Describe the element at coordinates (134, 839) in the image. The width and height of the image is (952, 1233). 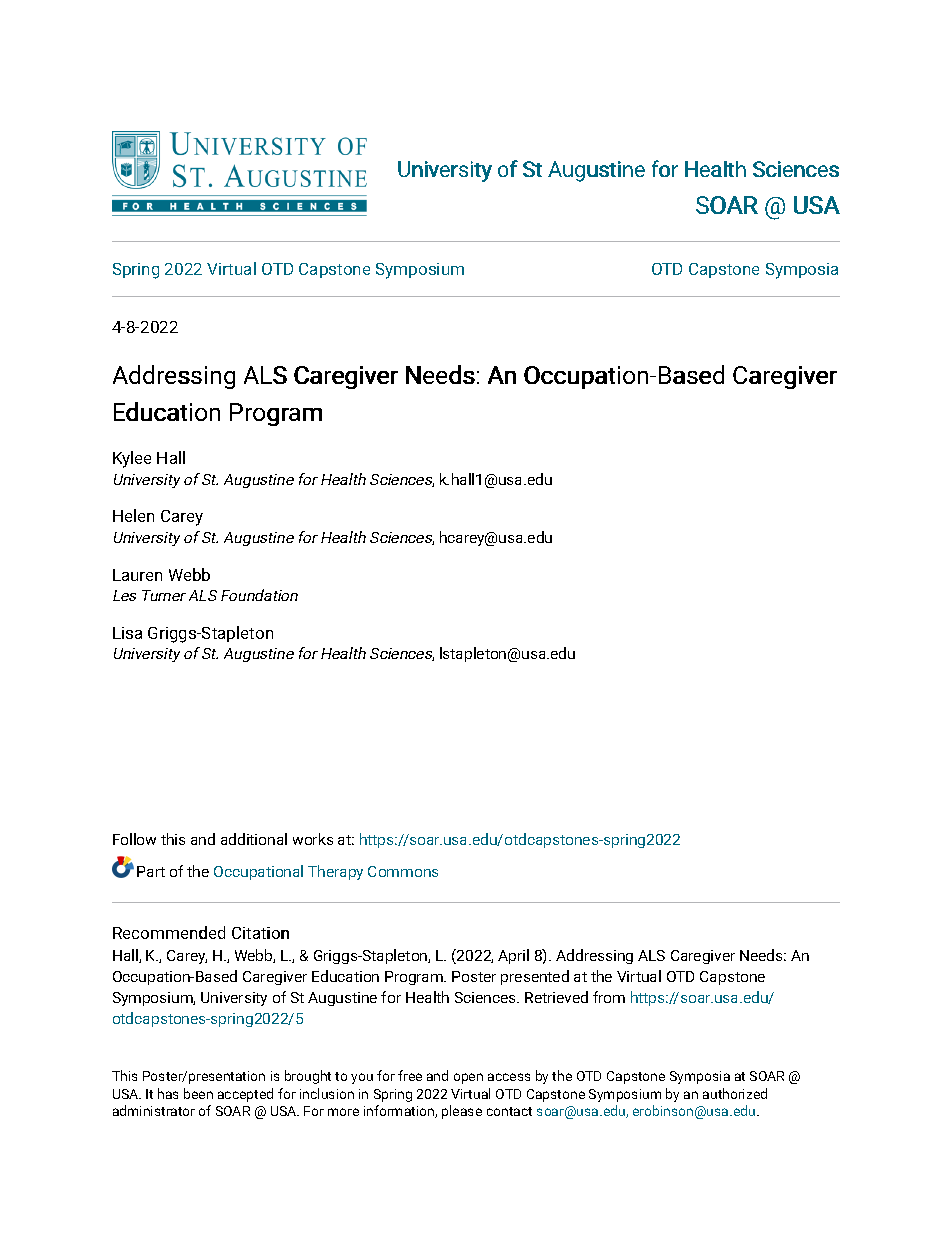
I see `Follow` at that location.
